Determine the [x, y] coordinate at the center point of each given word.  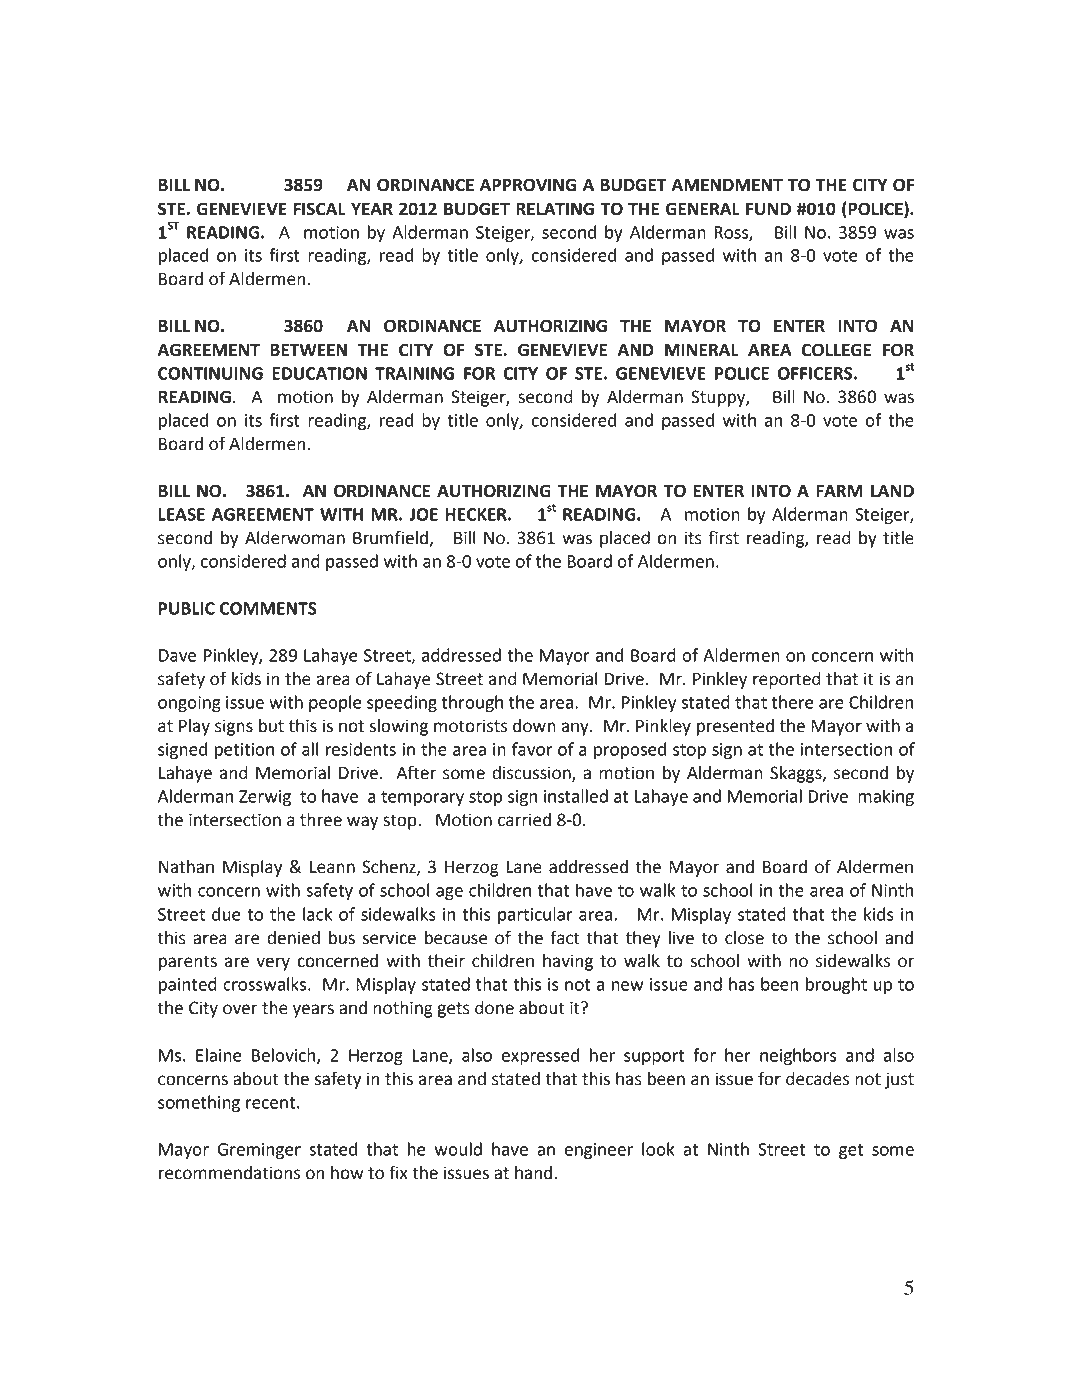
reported [787, 680]
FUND [768, 209]
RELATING [555, 209]
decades [817, 1079]
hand [533, 1173]
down [534, 726]
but [271, 726]
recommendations [229, 1173]
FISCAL [319, 209]
